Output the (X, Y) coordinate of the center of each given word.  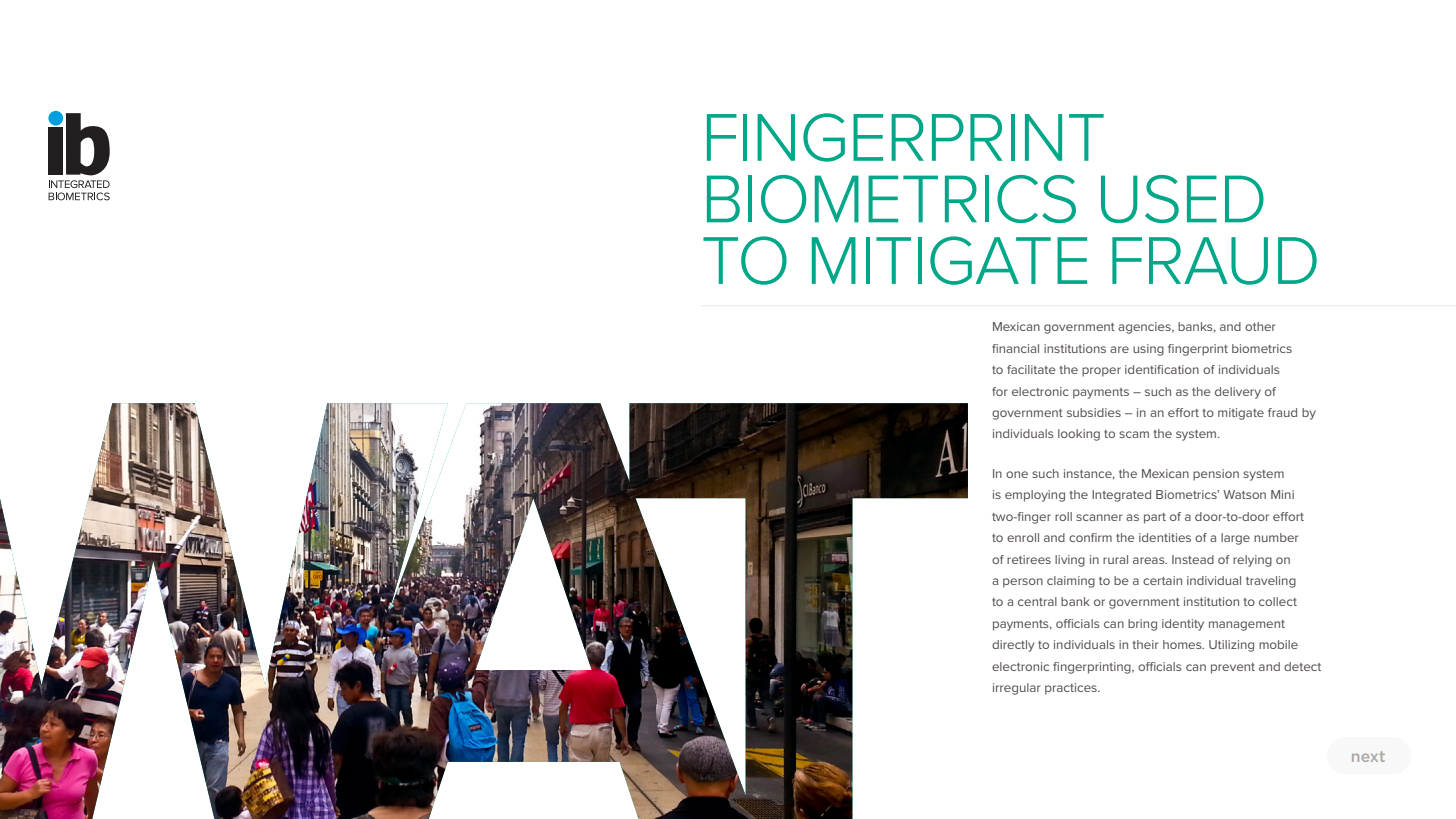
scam (1134, 434)
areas (1150, 560)
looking (1079, 435)
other (1260, 326)
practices (1072, 689)
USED (1182, 199)
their (1145, 644)
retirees (1029, 559)
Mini (1282, 494)
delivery (1238, 393)
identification (1162, 369)
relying (1252, 561)
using (1148, 350)
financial (1015, 348)
